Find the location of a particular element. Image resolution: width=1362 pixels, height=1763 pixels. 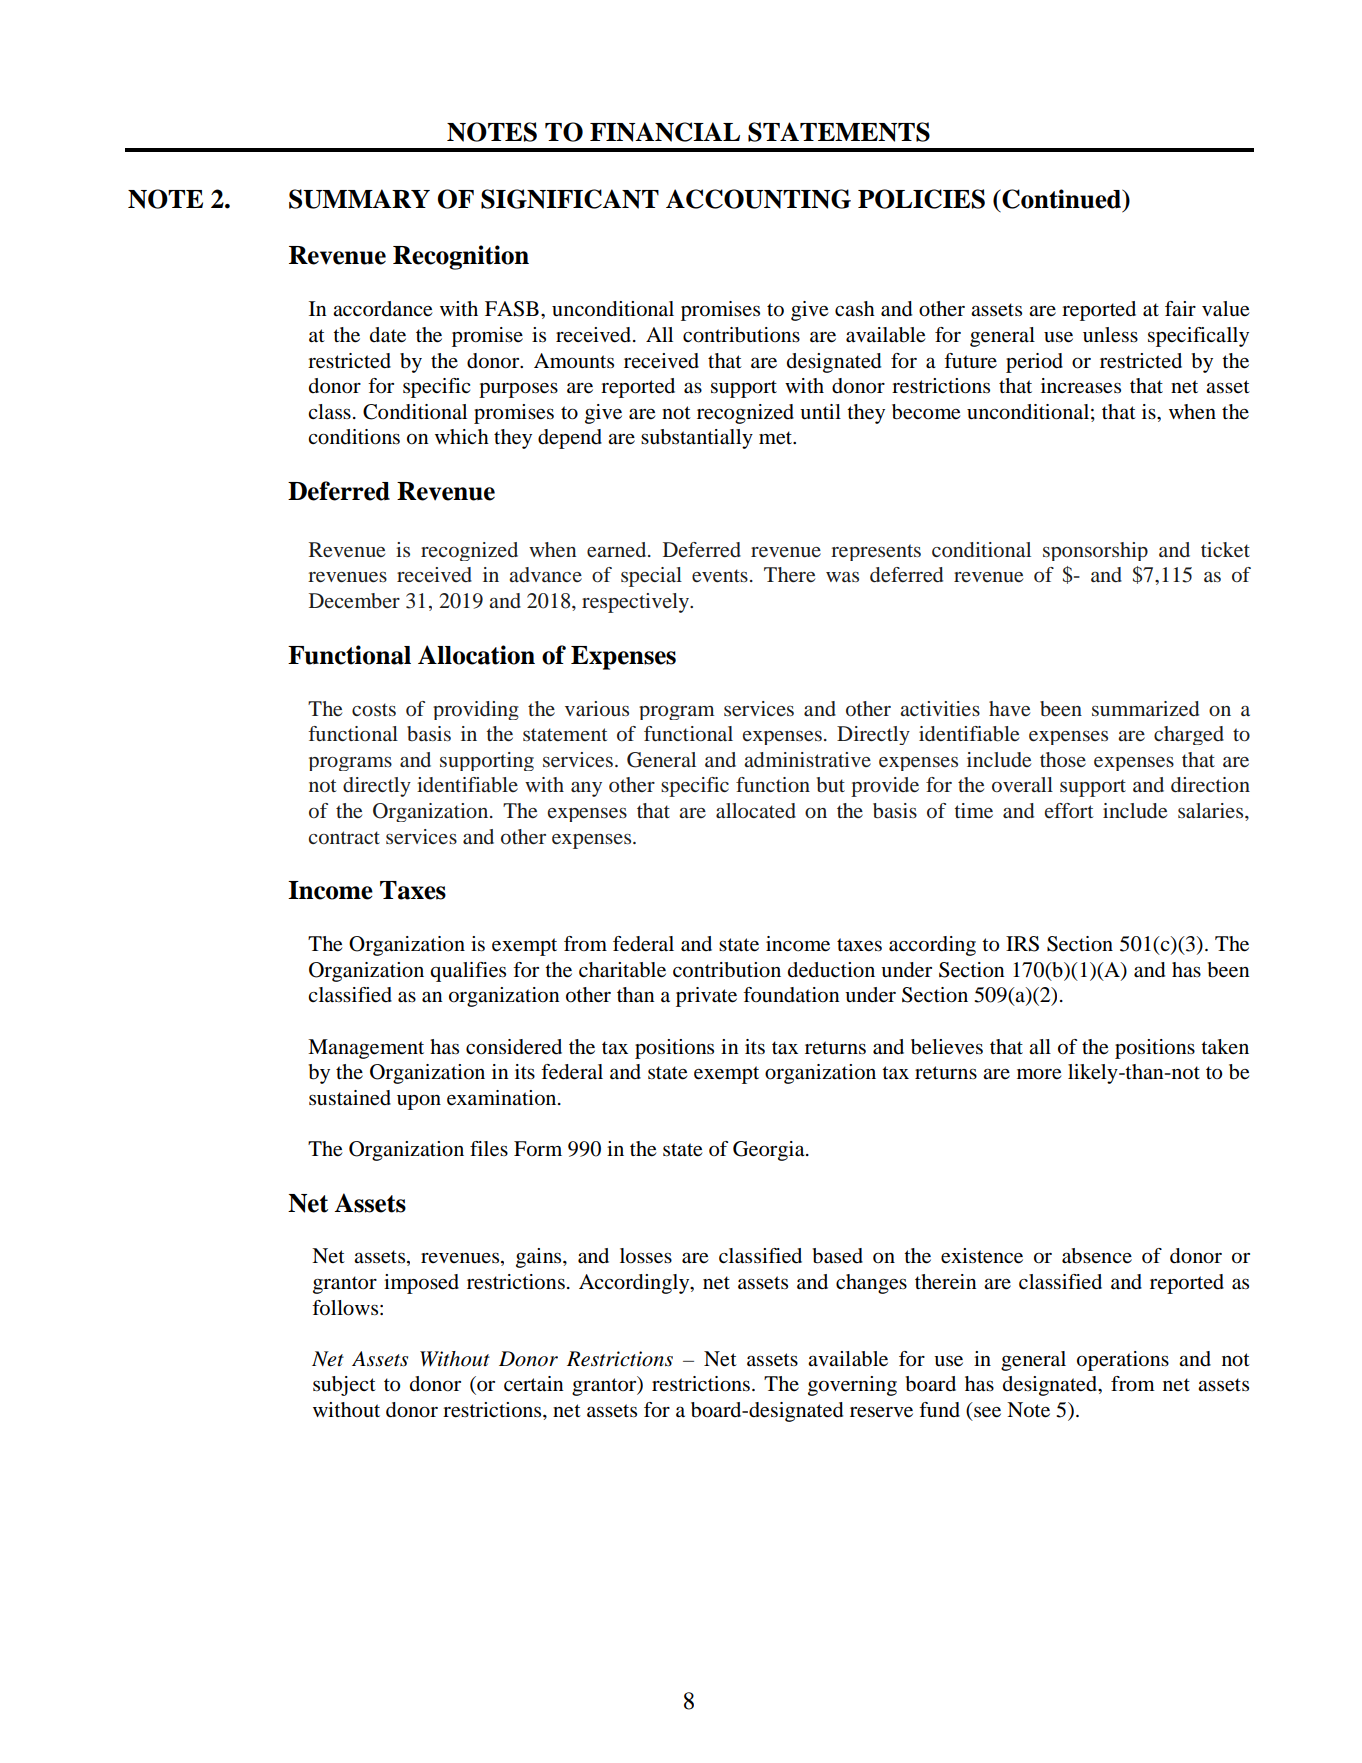

IRS is located at coordinates (1022, 944).
